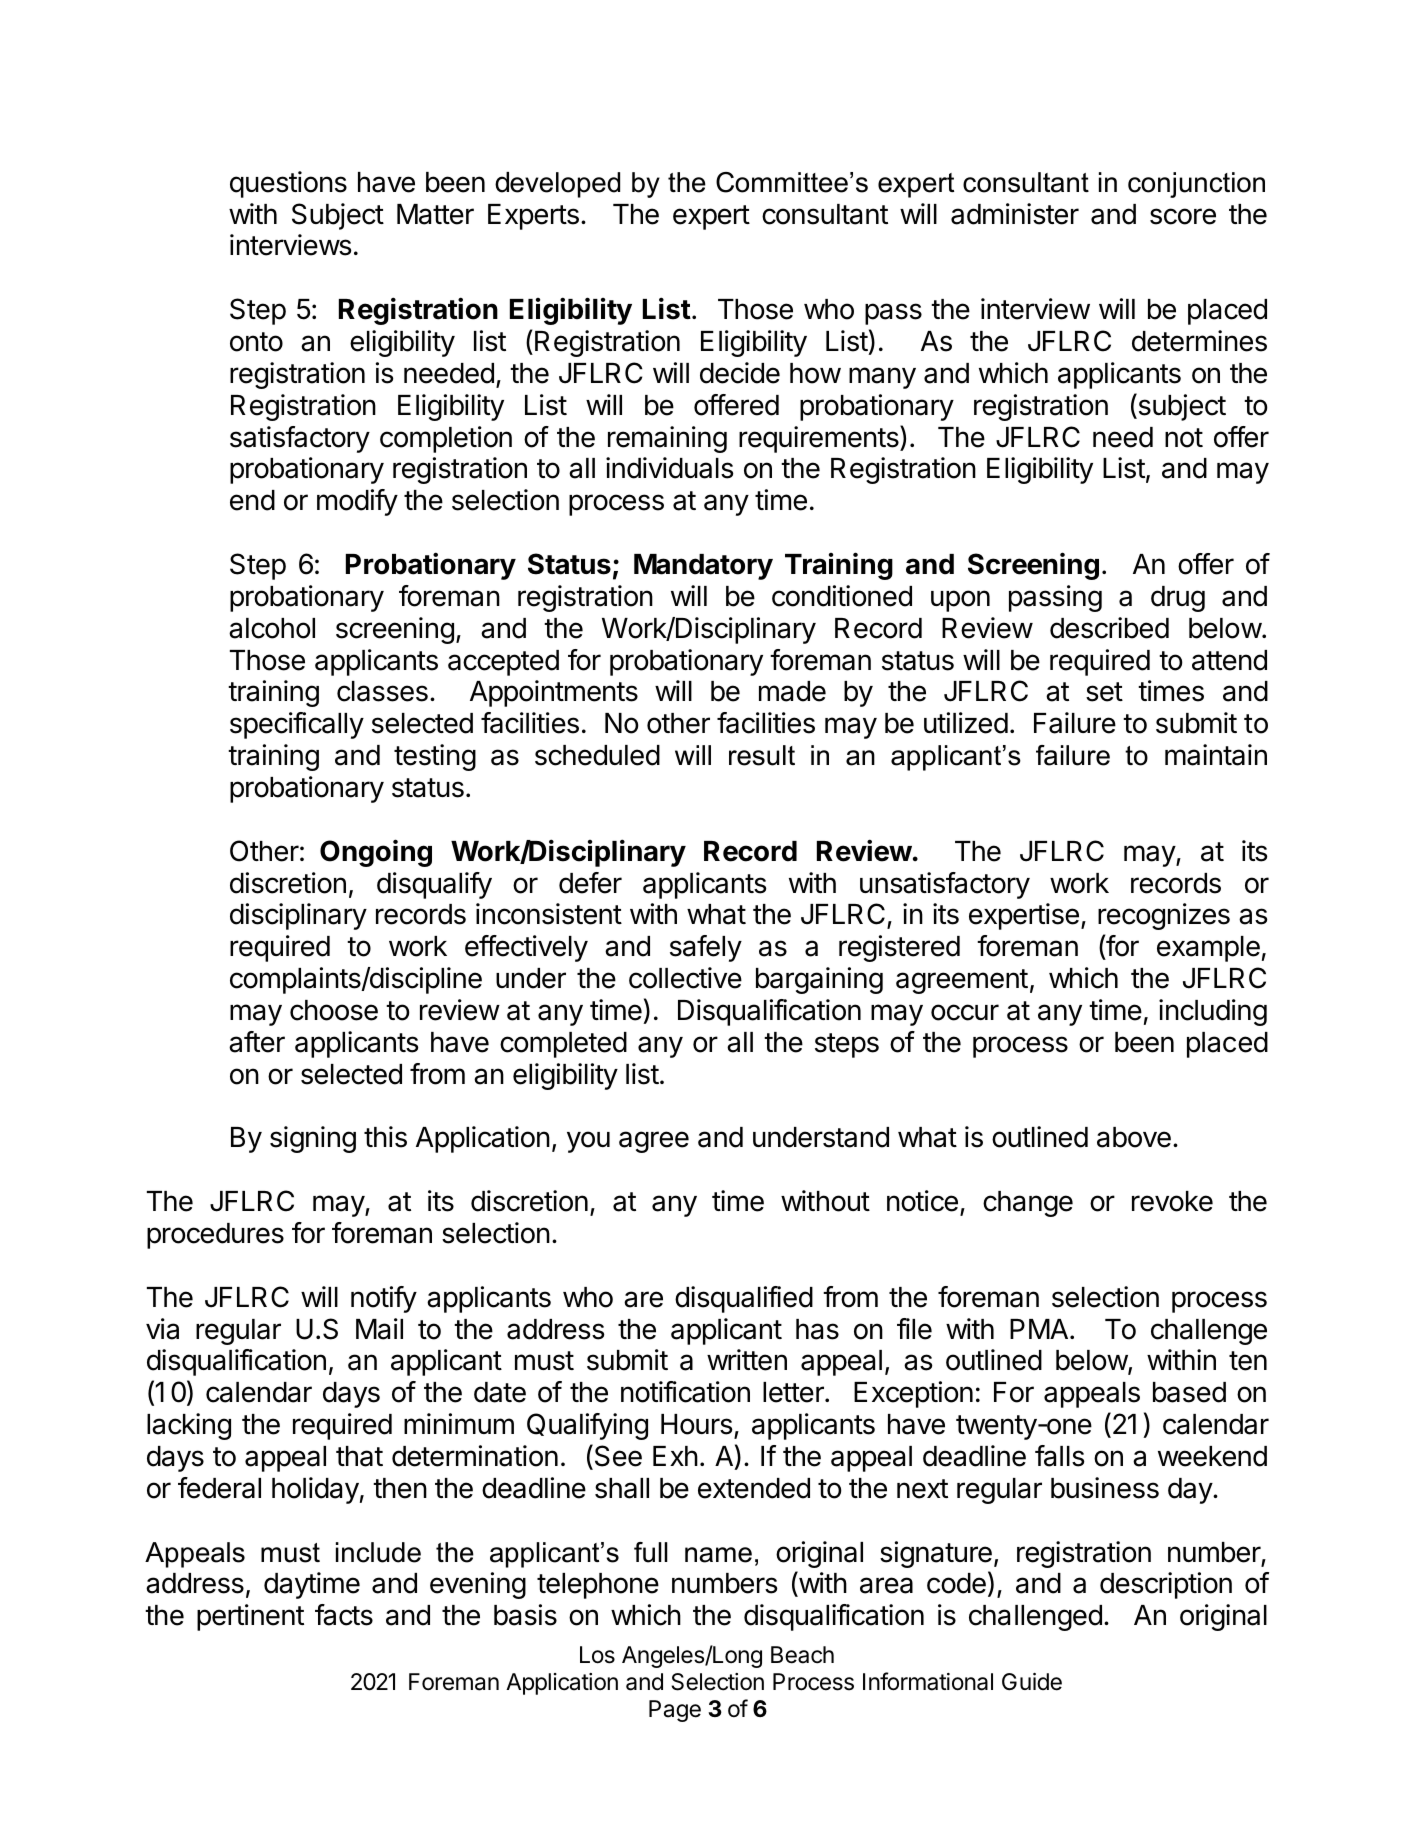 This document has height=1828, width=1413. Describe the element at coordinates (288, 184) in the document. I see `questions` at that location.
